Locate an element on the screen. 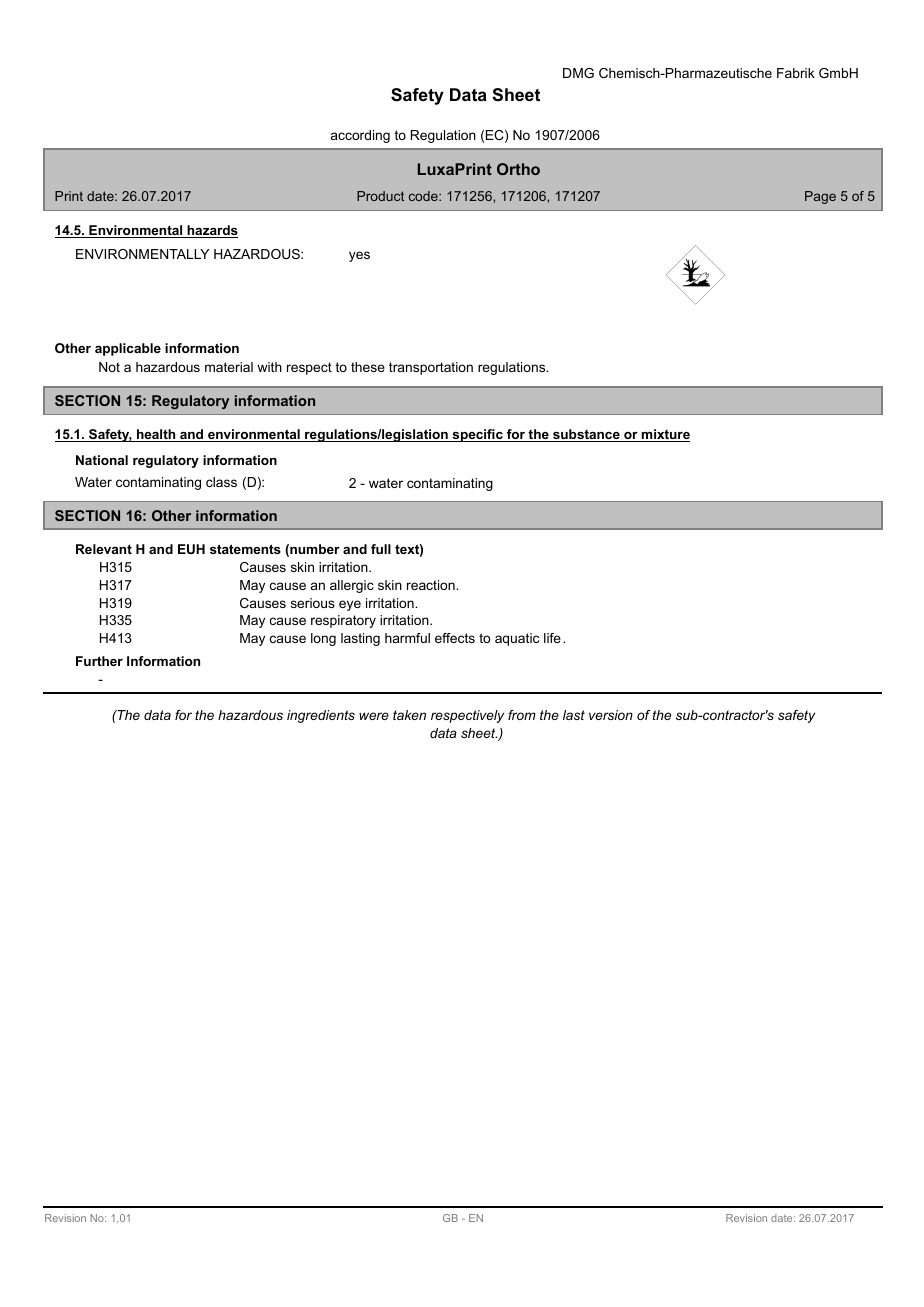 The height and width of the screenshot is (1307, 924). Page is located at coordinates (820, 197).
